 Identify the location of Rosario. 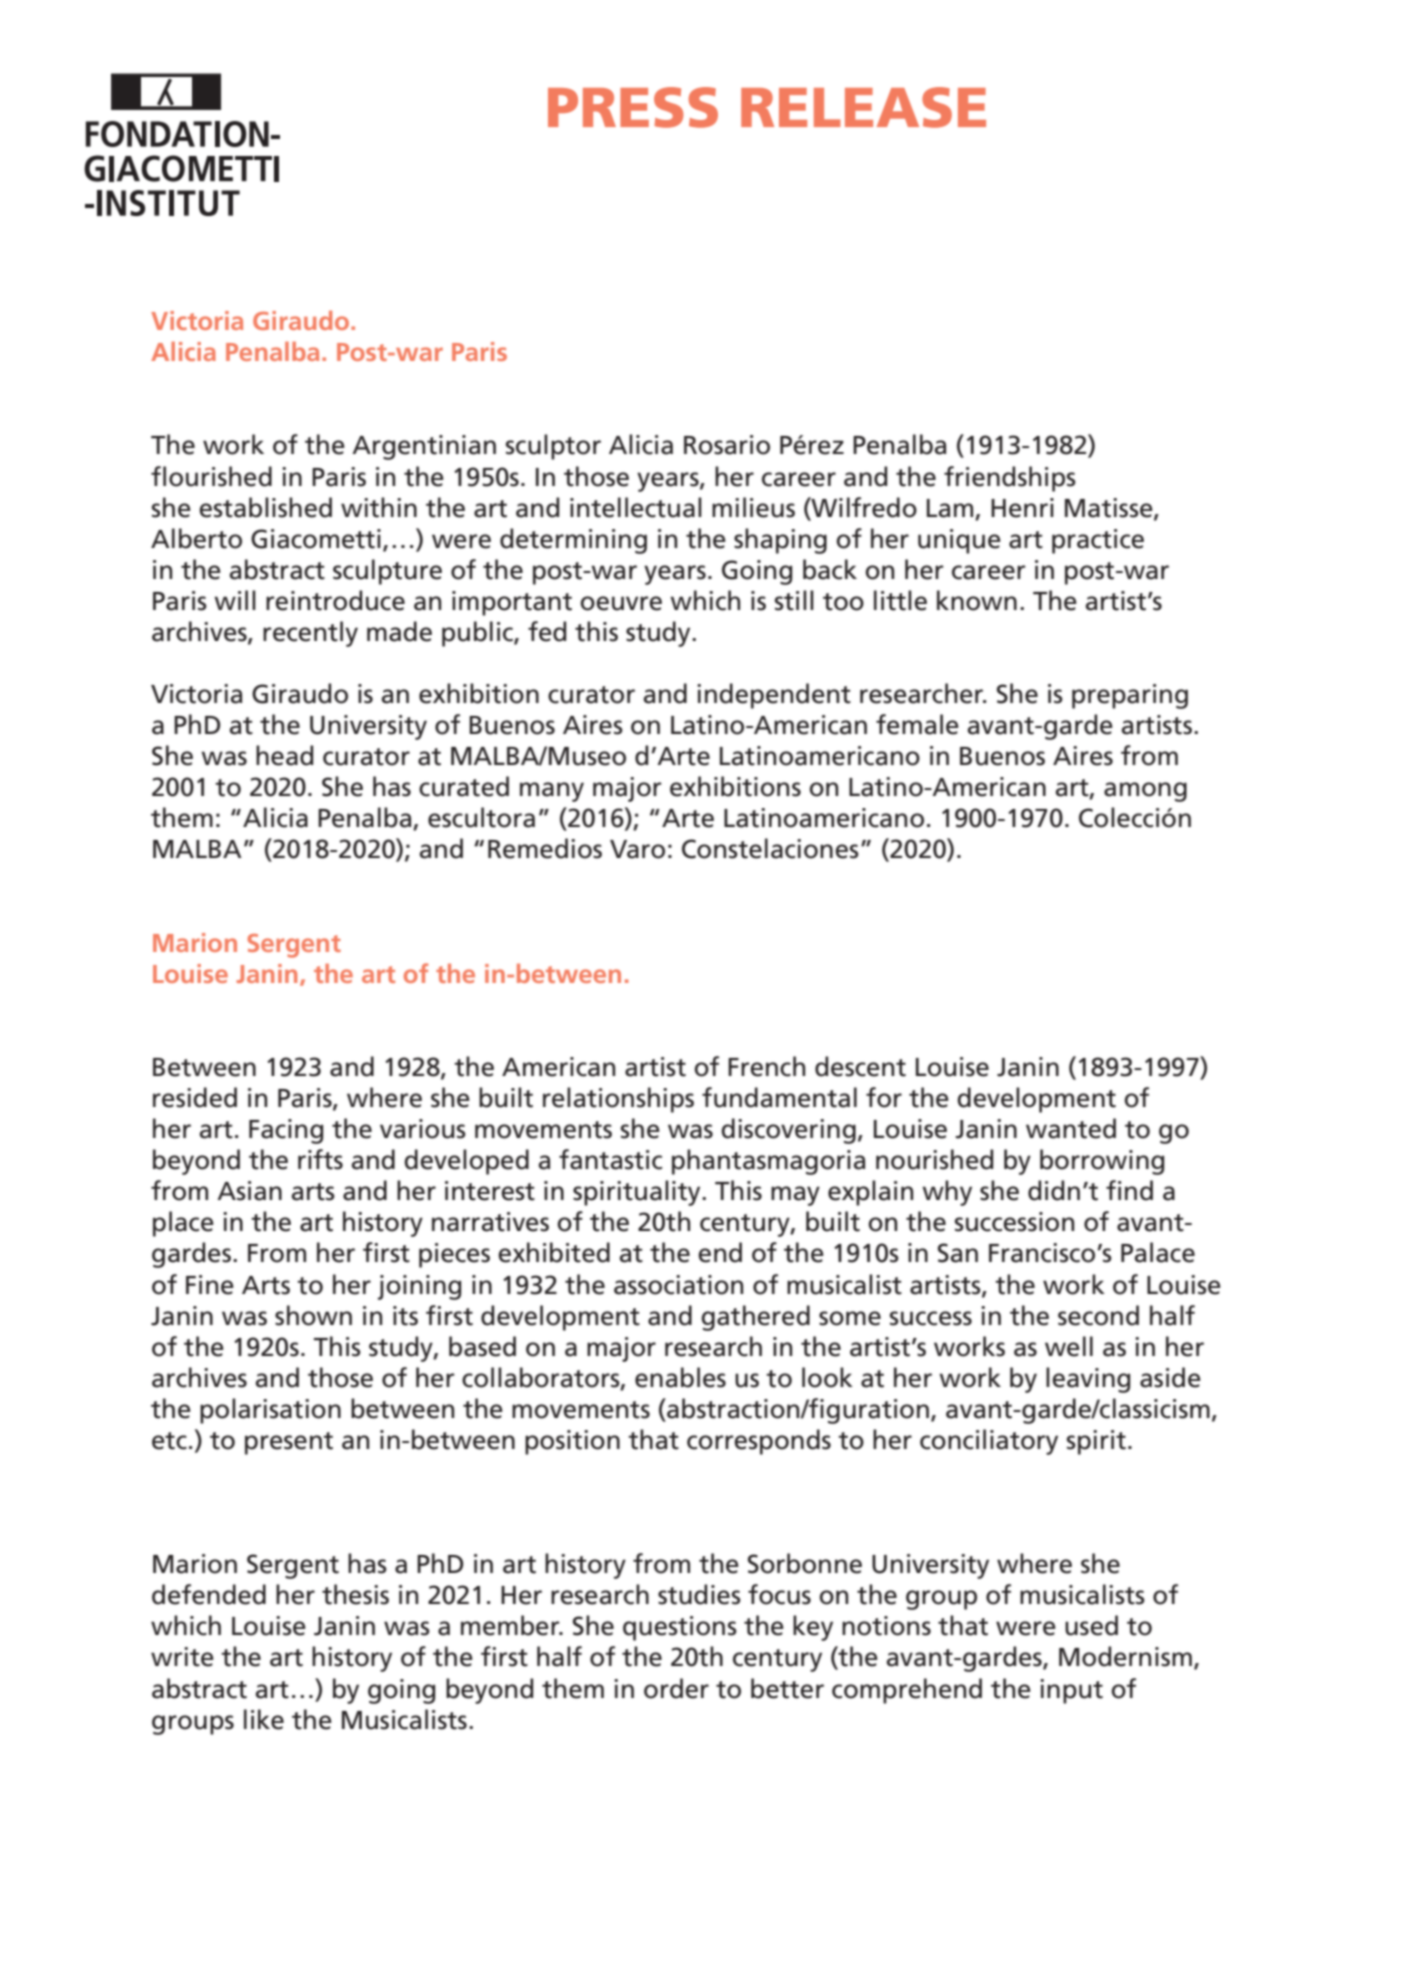
(727, 445).
